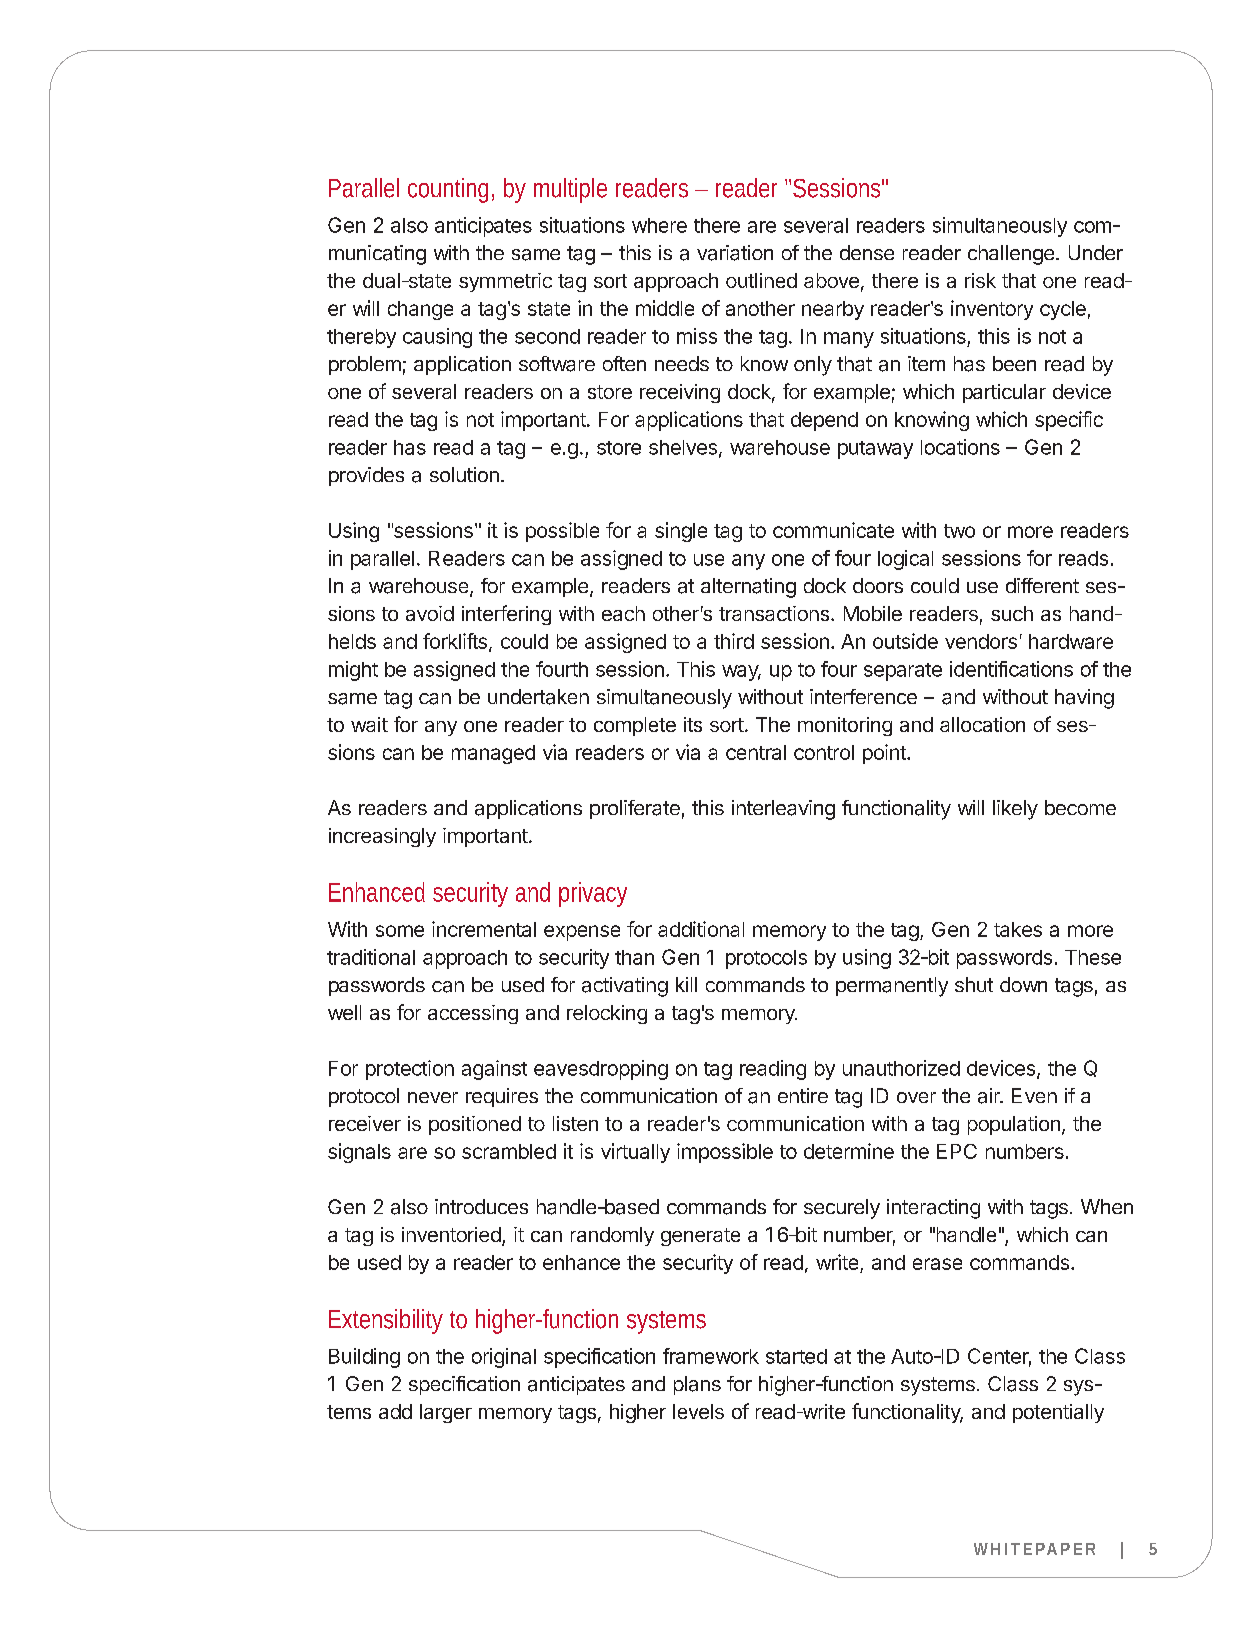 The image size is (1258, 1628). What do you see at coordinates (1015, 810) in the screenshot?
I see `likely` at bounding box center [1015, 810].
